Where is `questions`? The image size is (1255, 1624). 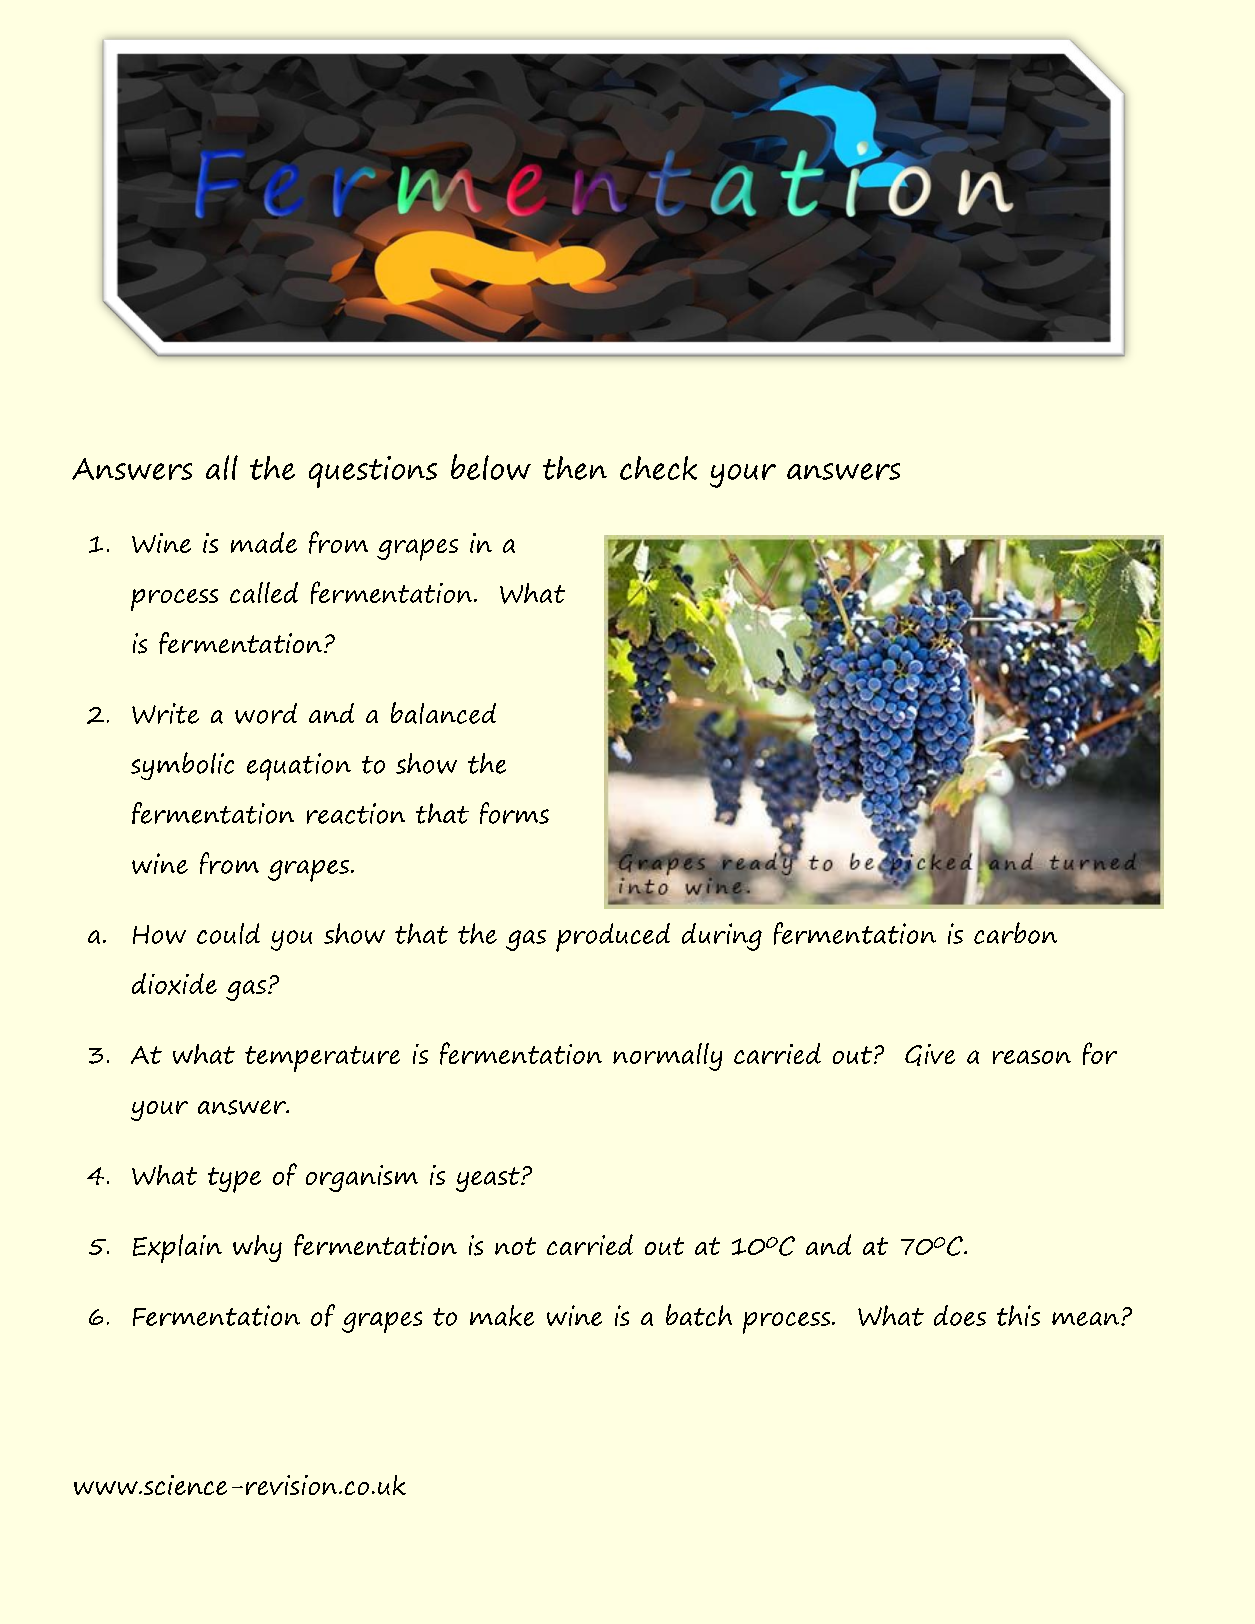 questions is located at coordinates (373, 472).
